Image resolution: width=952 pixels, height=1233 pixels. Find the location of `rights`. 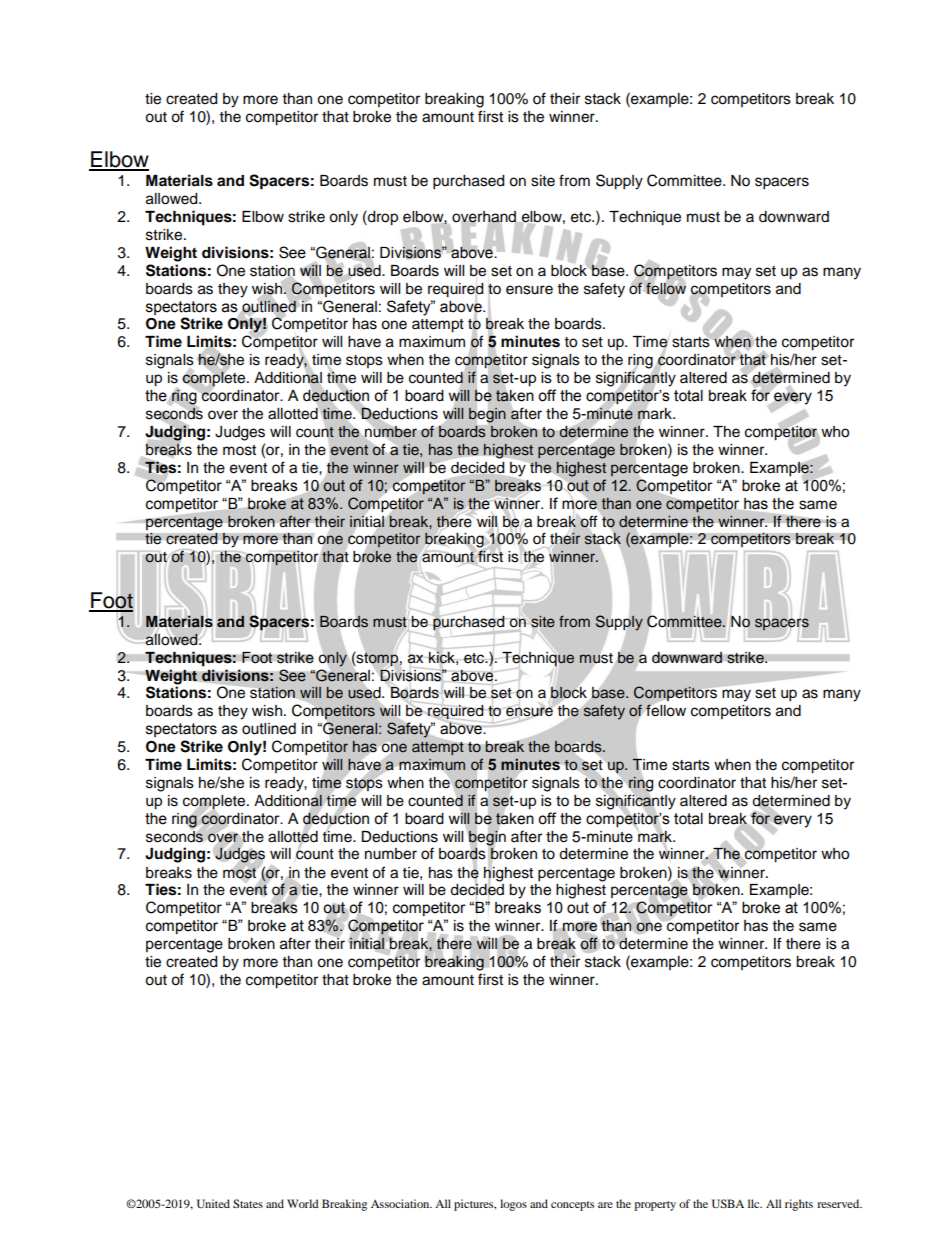

rights is located at coordinates (799, 1205).
